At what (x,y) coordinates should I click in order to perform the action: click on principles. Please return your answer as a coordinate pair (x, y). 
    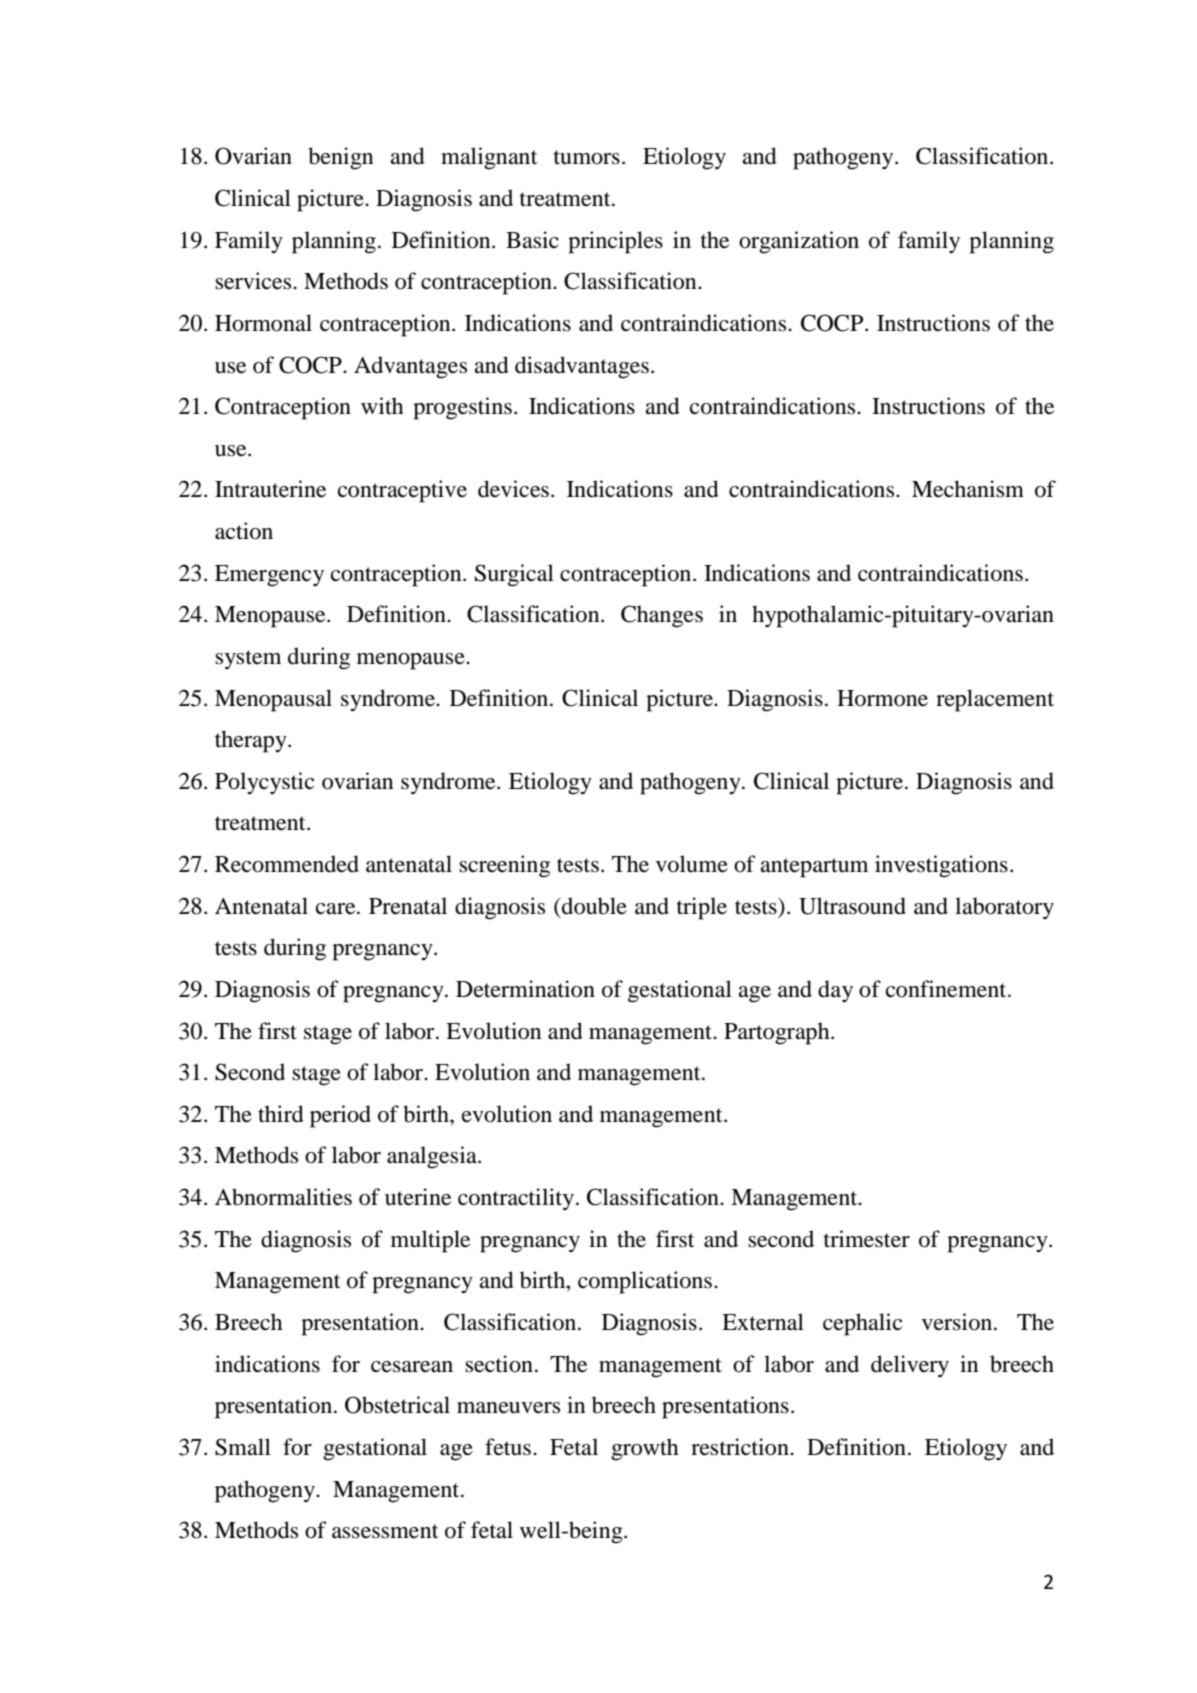
    Looking at the image, I should click on (615, 242).
